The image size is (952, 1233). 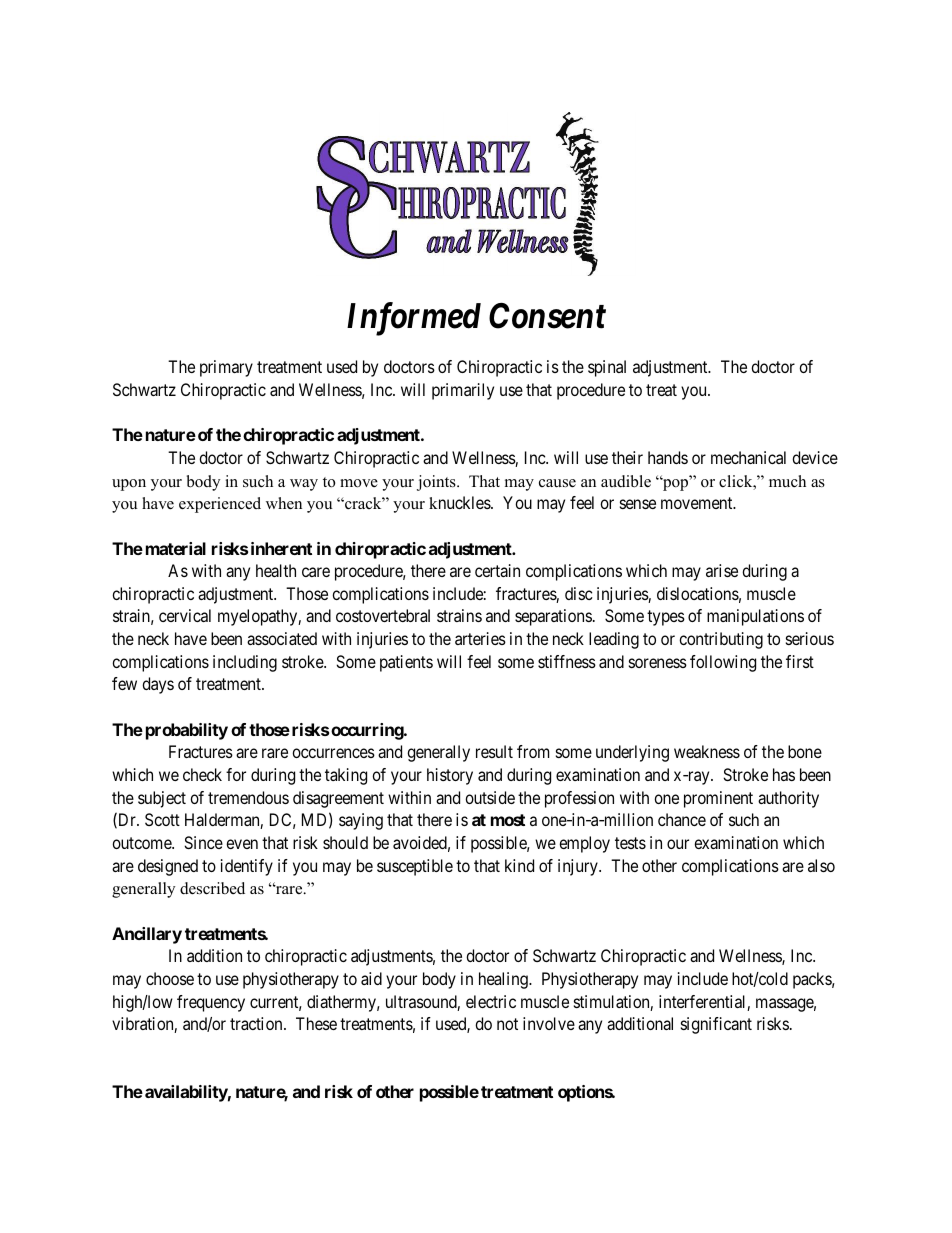 I want to click on arise, so click(x=722, y=570).
